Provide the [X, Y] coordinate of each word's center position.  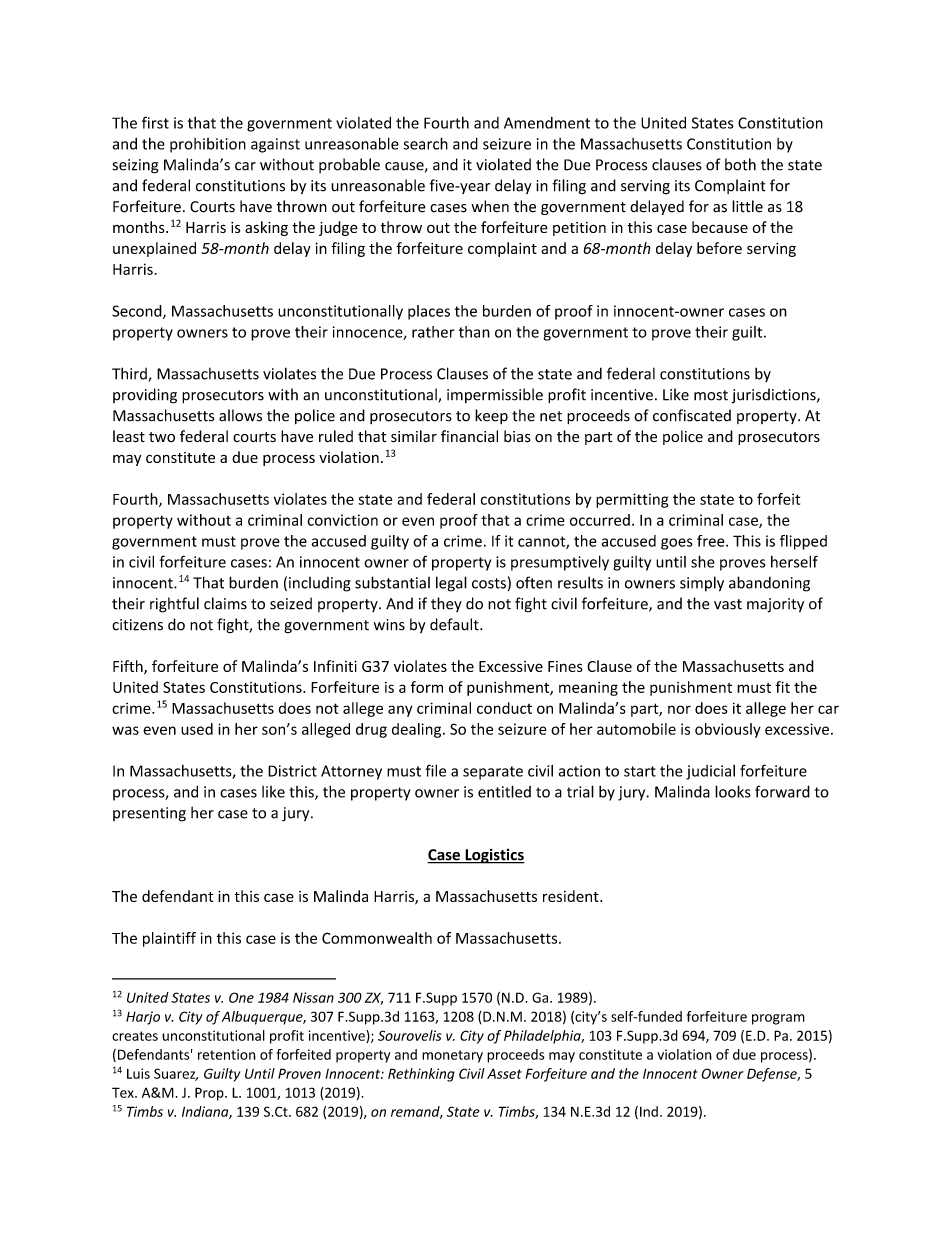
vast [728, 604]
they [446, 604]
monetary [452, 1056]
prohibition [208, 145]
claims [225, 603]
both [740, 164]
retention [227, 1054]
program [778, 1019]
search [425, 143]
